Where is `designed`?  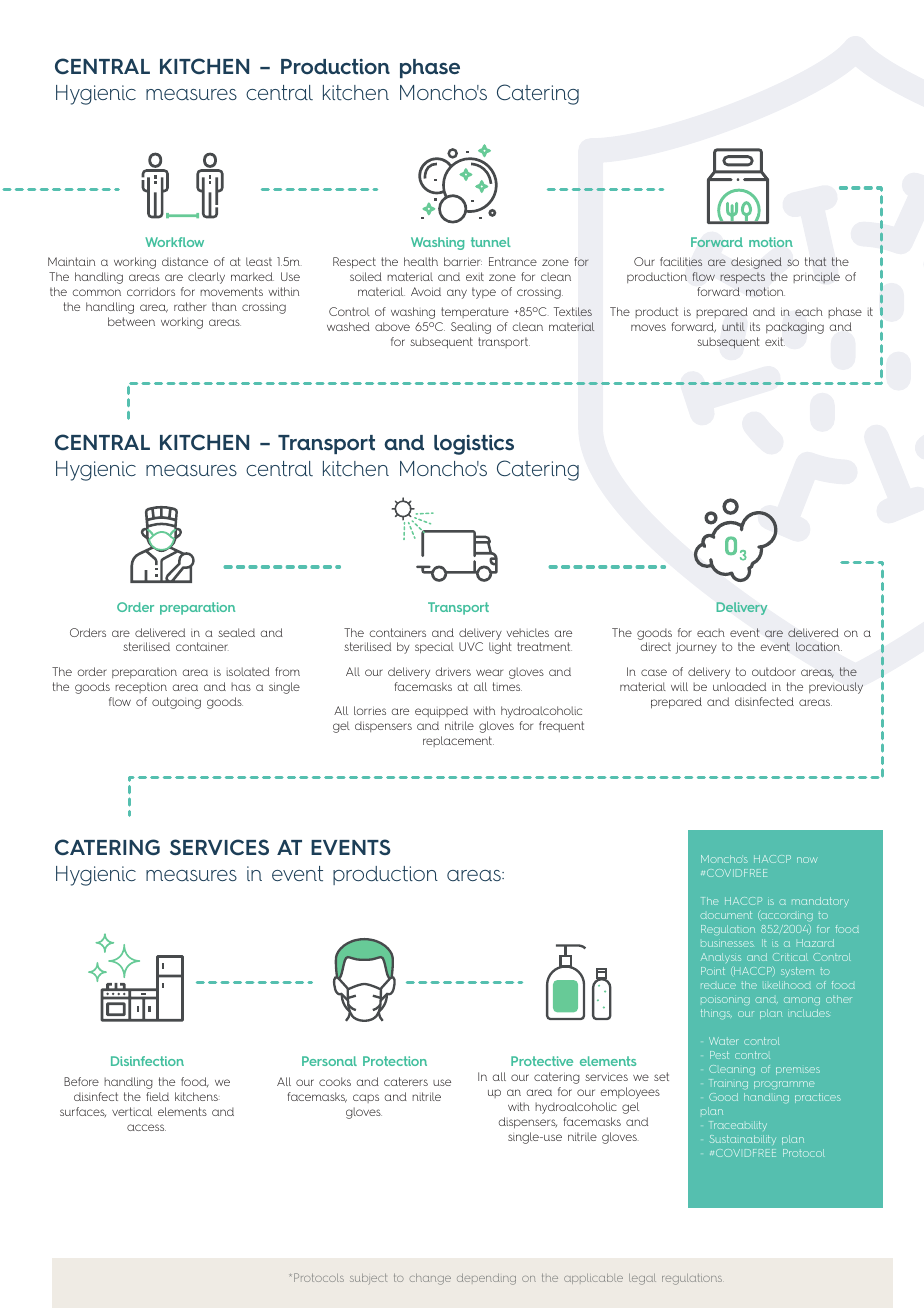
designed is located at coordinates (756, 263).
